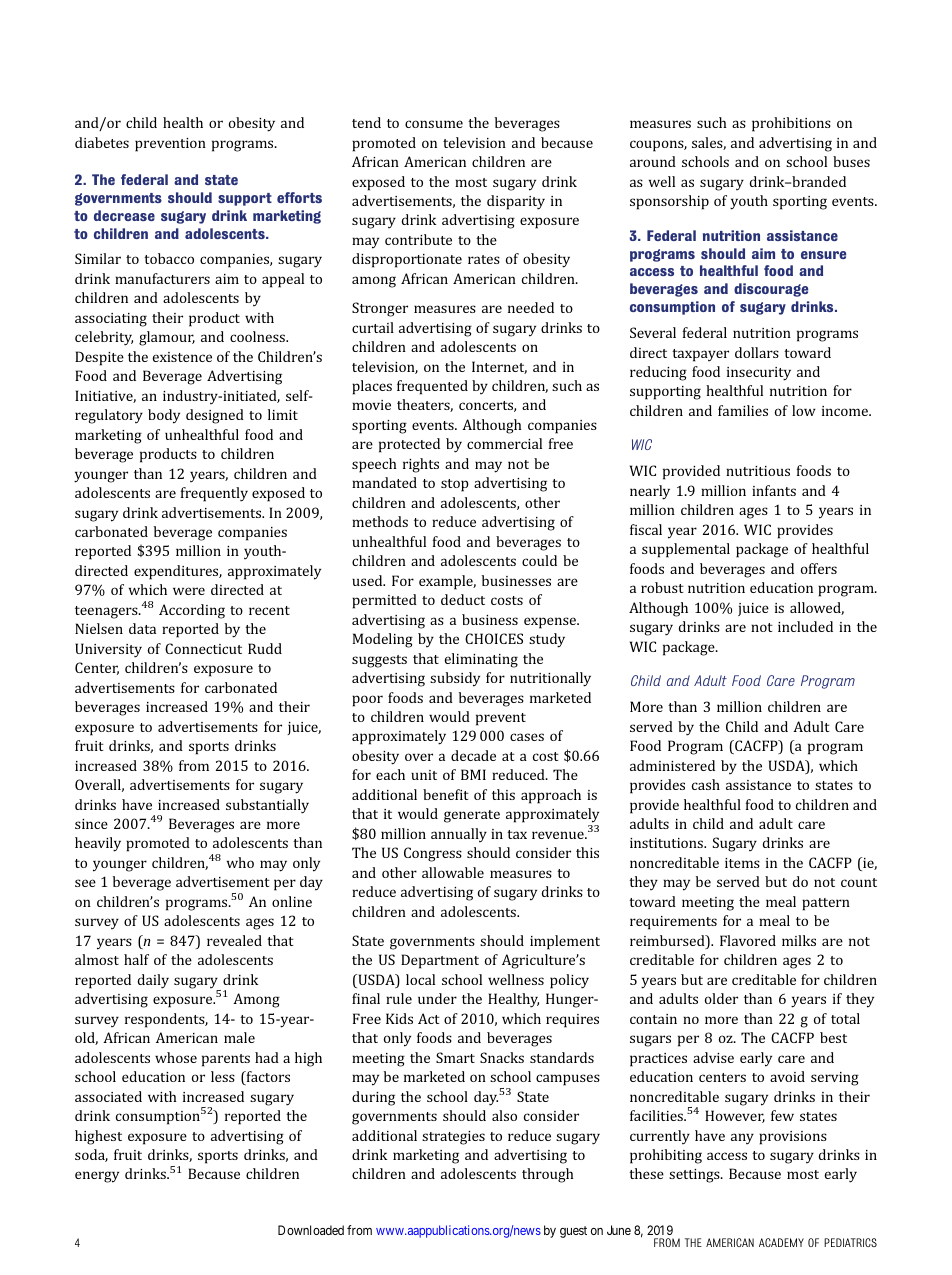 The height and width of the screenshot is (1275, 952). I want to click on half, so click(136, 959).
